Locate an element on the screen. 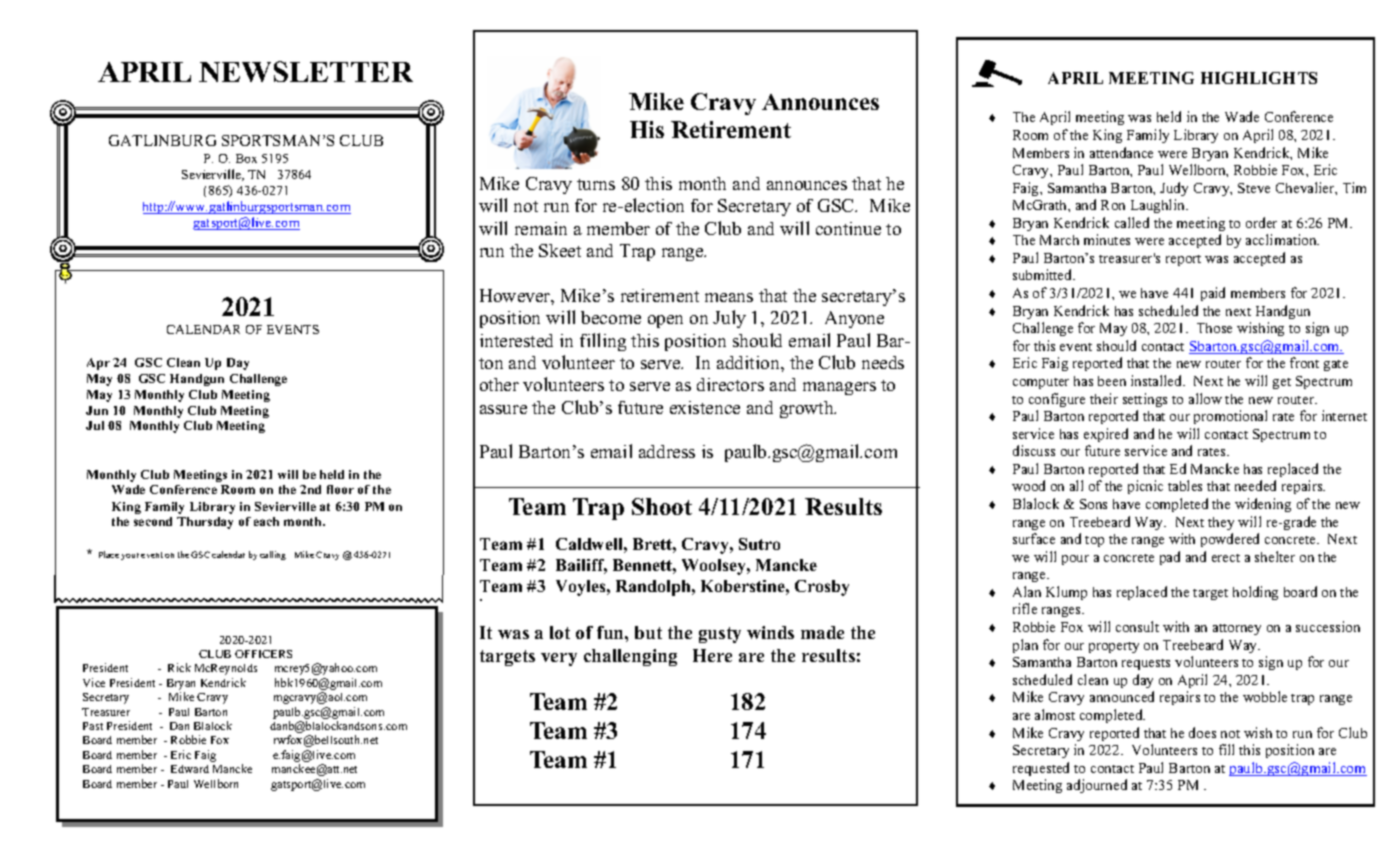  acclimation is located at coordinates (1282, 239).
